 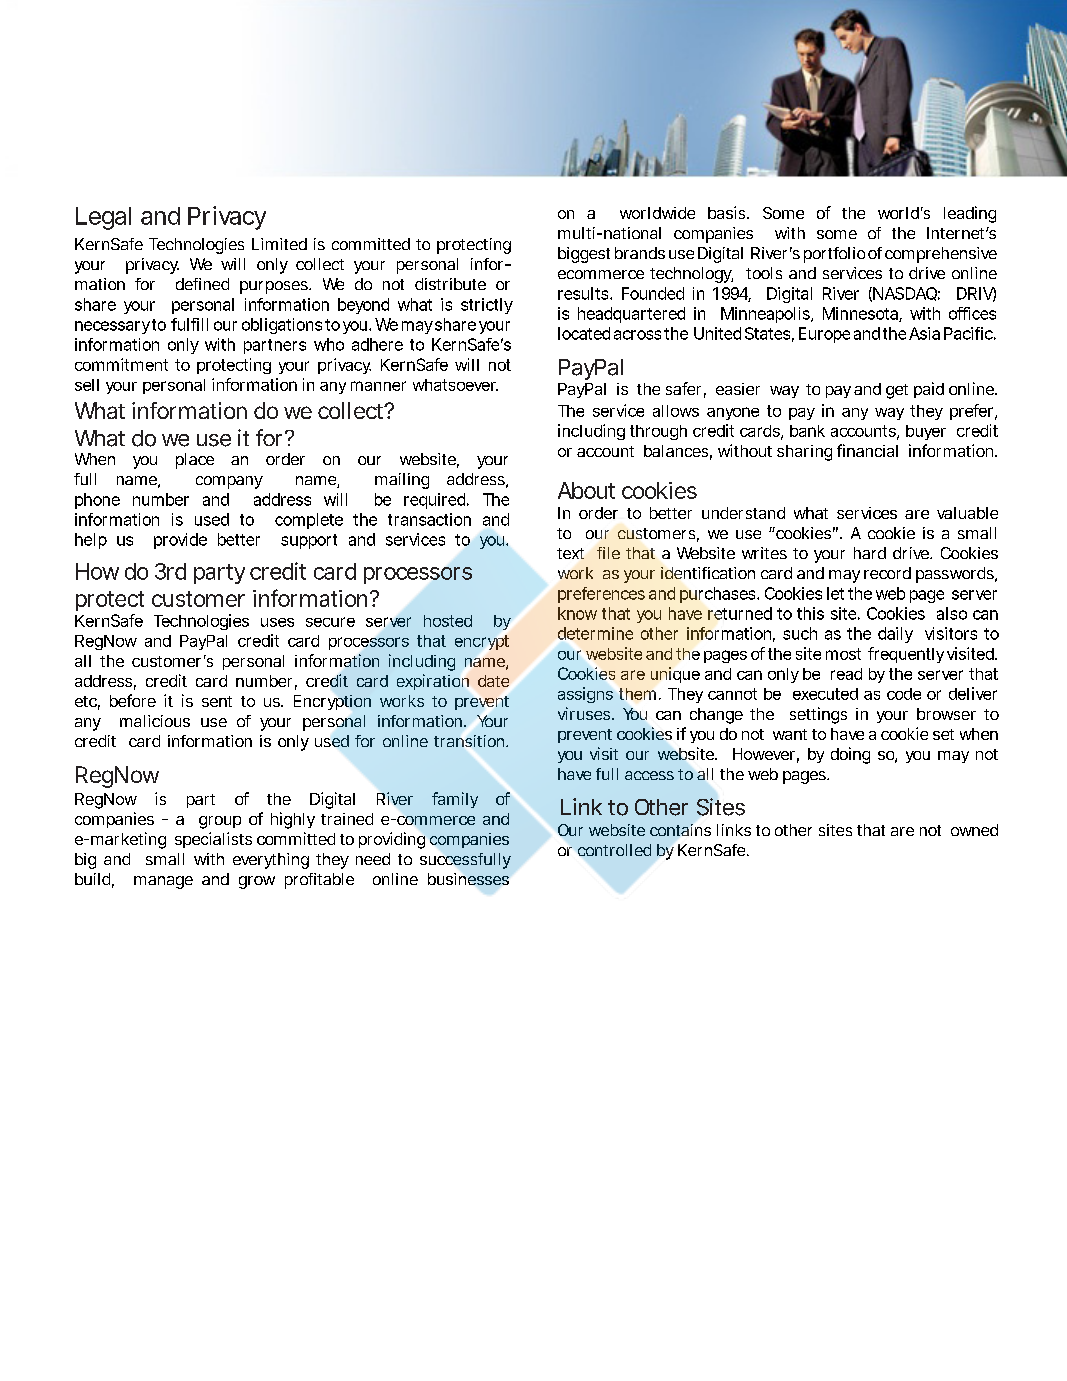 I want to click on Limited, so click(x=279, y=244).
